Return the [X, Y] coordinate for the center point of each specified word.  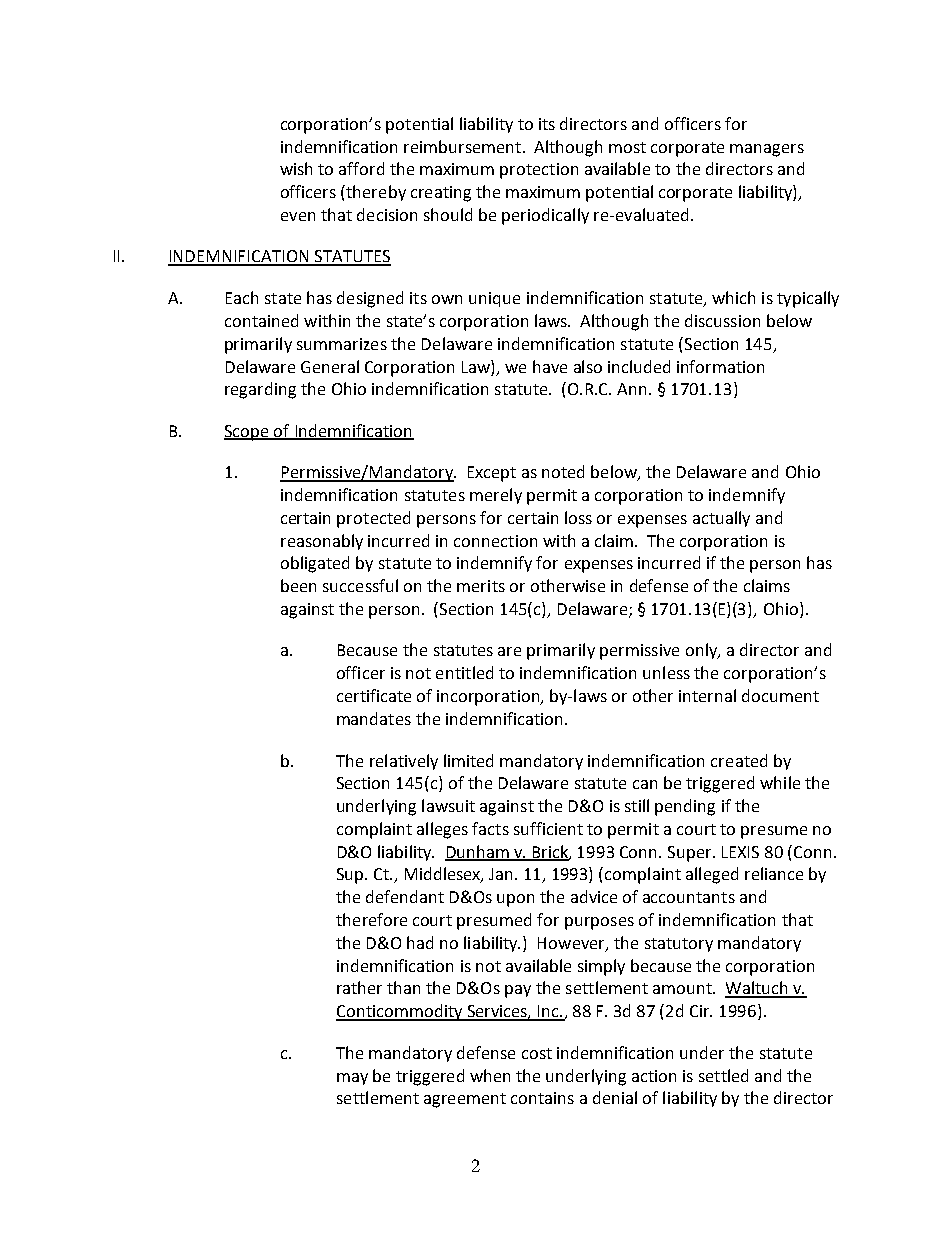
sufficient [548, 828]
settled [723, 1075]
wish [296, 168]
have [550, 366]
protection [539, 171]
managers [767, 150]
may [352, 1079]
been [298, 585]
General [330, 366]
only [703, 651]
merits [481, 586]
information [720, 366]
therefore [371, 919]
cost [537, 1053]
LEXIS [740, 852]
